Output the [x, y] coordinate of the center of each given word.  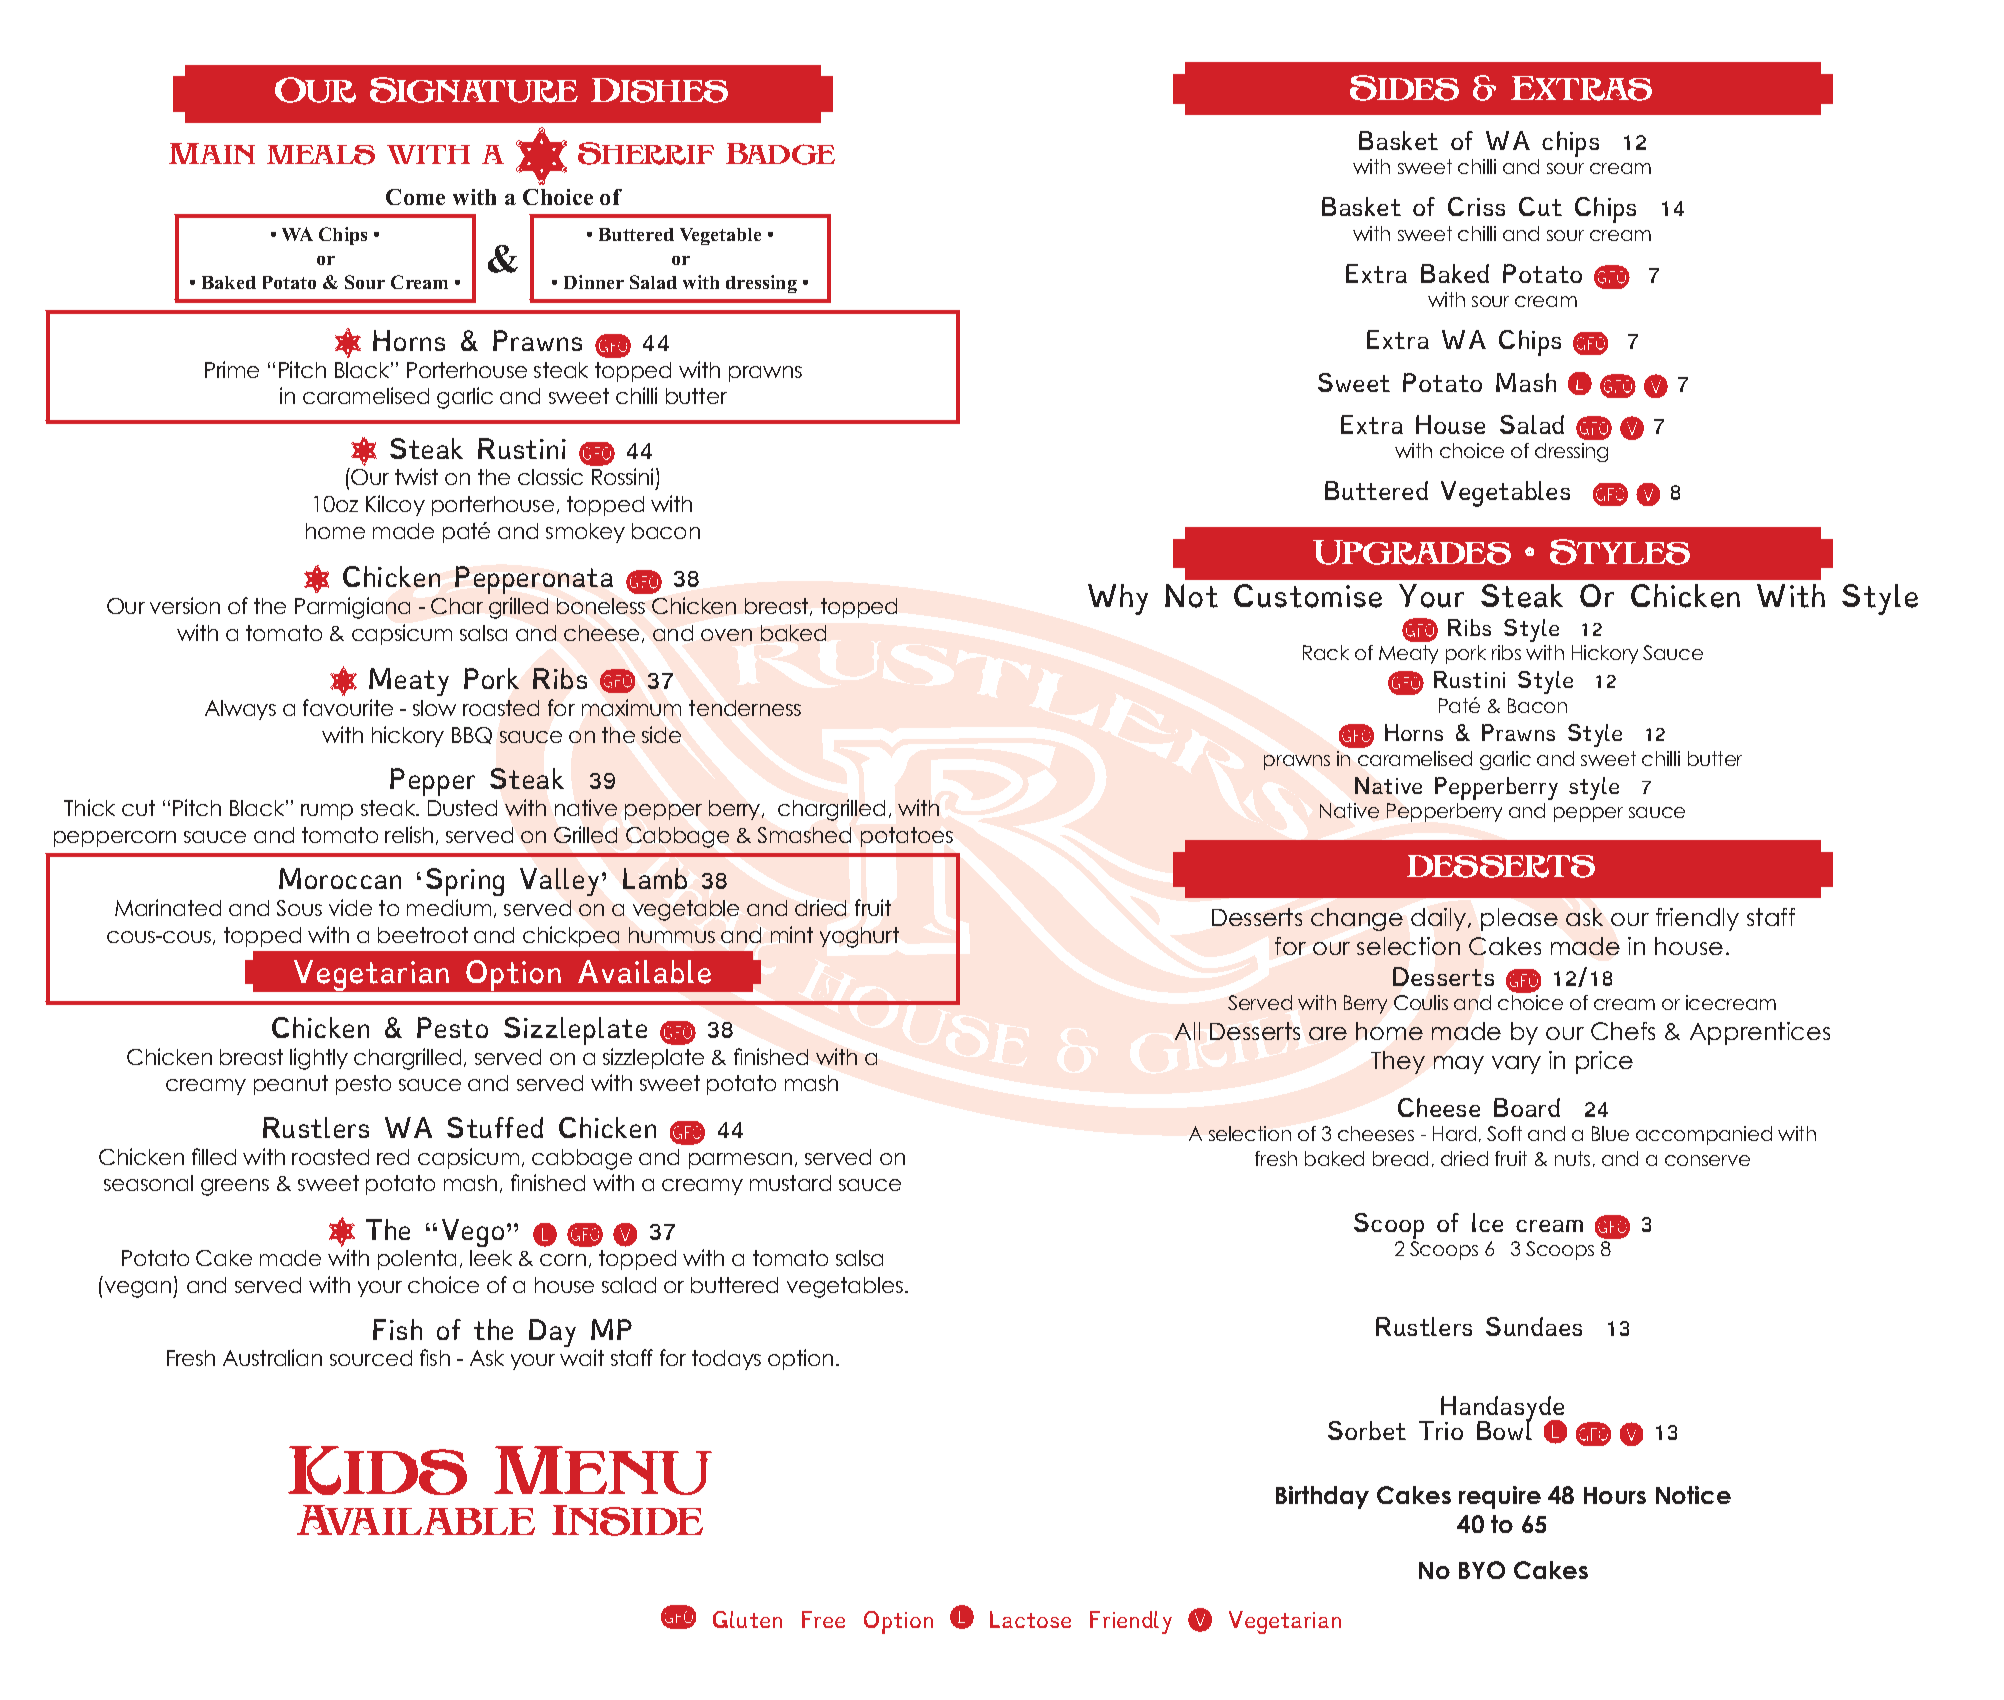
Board [1527, 1107]
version [185, 605]
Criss [1476, 206]
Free [823, 1619]
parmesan [740, 1161]
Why [1118, 599]
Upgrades [1412, 552]
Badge [780, 154]
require [1500, 1497]
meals [321, 155]
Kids [377, 1470]
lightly [319, 1059]
